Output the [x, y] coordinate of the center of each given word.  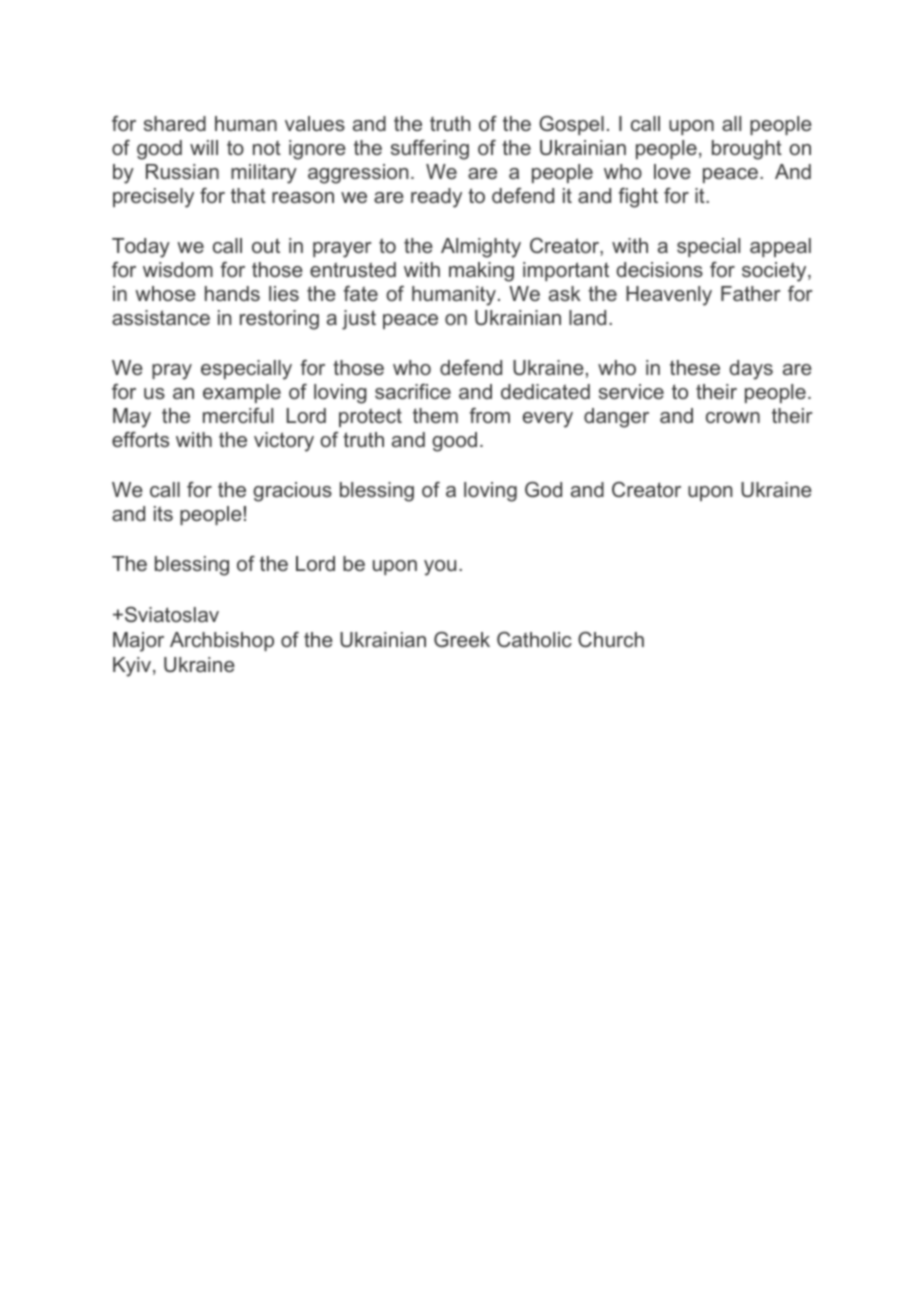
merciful [238, 415]
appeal [780, 247]
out [266, 245]
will [204, 147]
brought [747, 150]
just [359, 320]
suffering [430, 150]
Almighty [481, 248]
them [435, 415]
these [695, 367]
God [543, 489]
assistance [161, 317]
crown [733, 417]
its [163, 513]
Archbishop [222, 641]
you [440, 568]
